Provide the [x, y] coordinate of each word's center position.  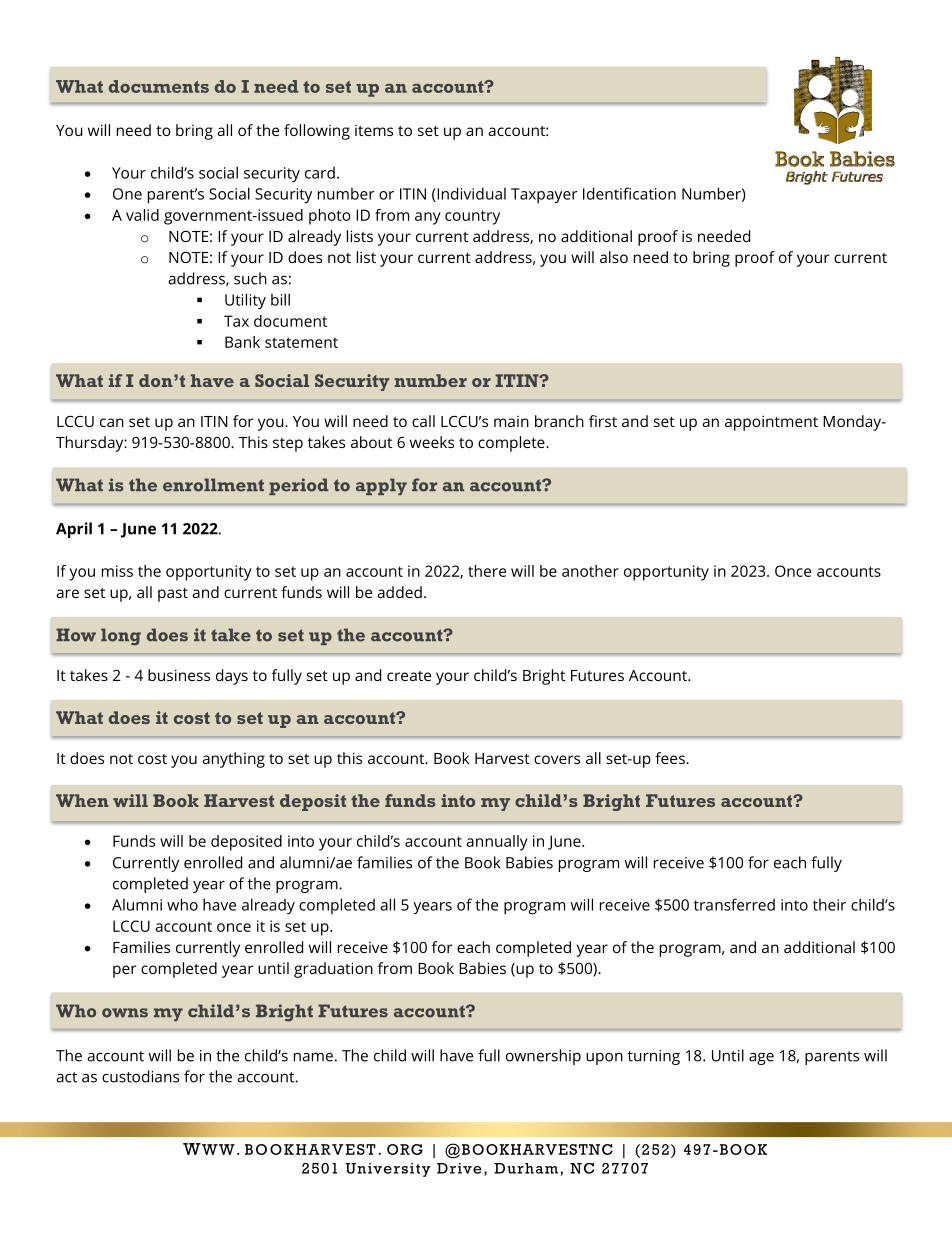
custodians [140, 1076]
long [121, 637]
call [423, 421]
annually [497, 843]
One [127, 194]
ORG [405, 1149]
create [409, 676]
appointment [771, 423]
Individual [470, 194]
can [112, 422]
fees [671, 758]
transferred [734, 904]
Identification [629, 193]
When [82, 800]
